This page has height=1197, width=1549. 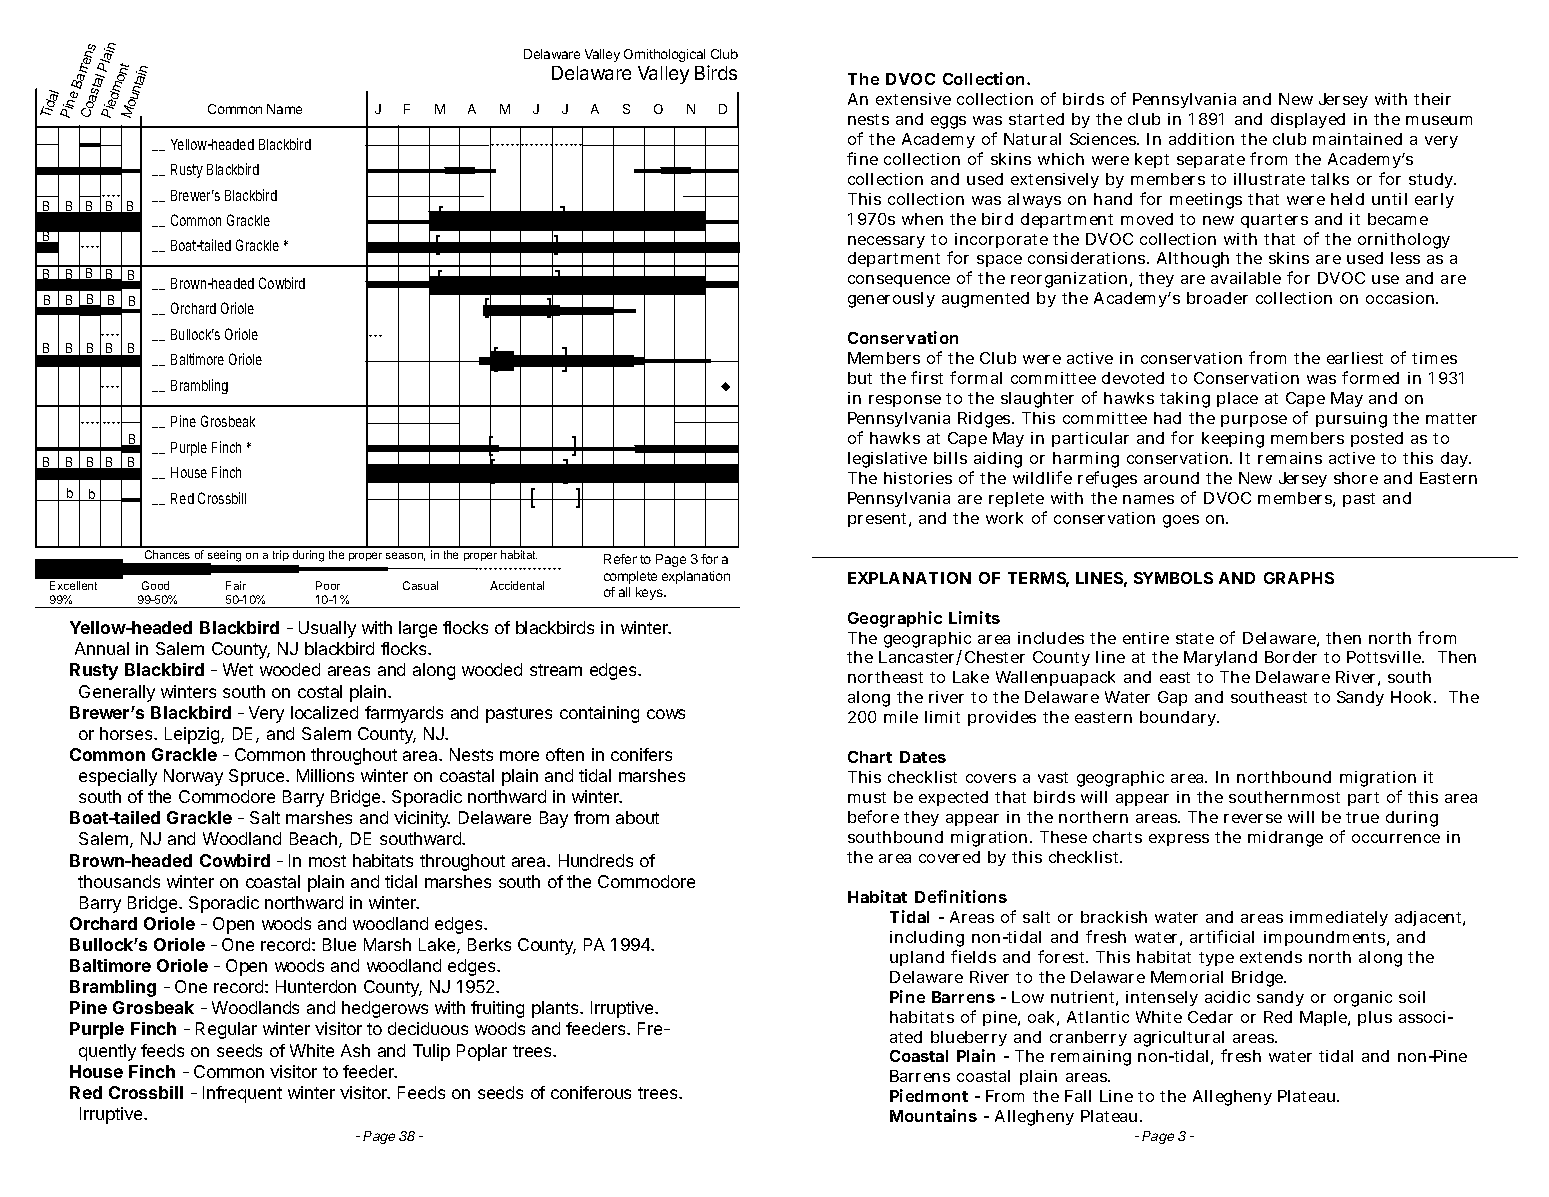 What do you see at coordinates (1179, 718) in the page?
I see `boundary` at bounding box center [1179, 718].
